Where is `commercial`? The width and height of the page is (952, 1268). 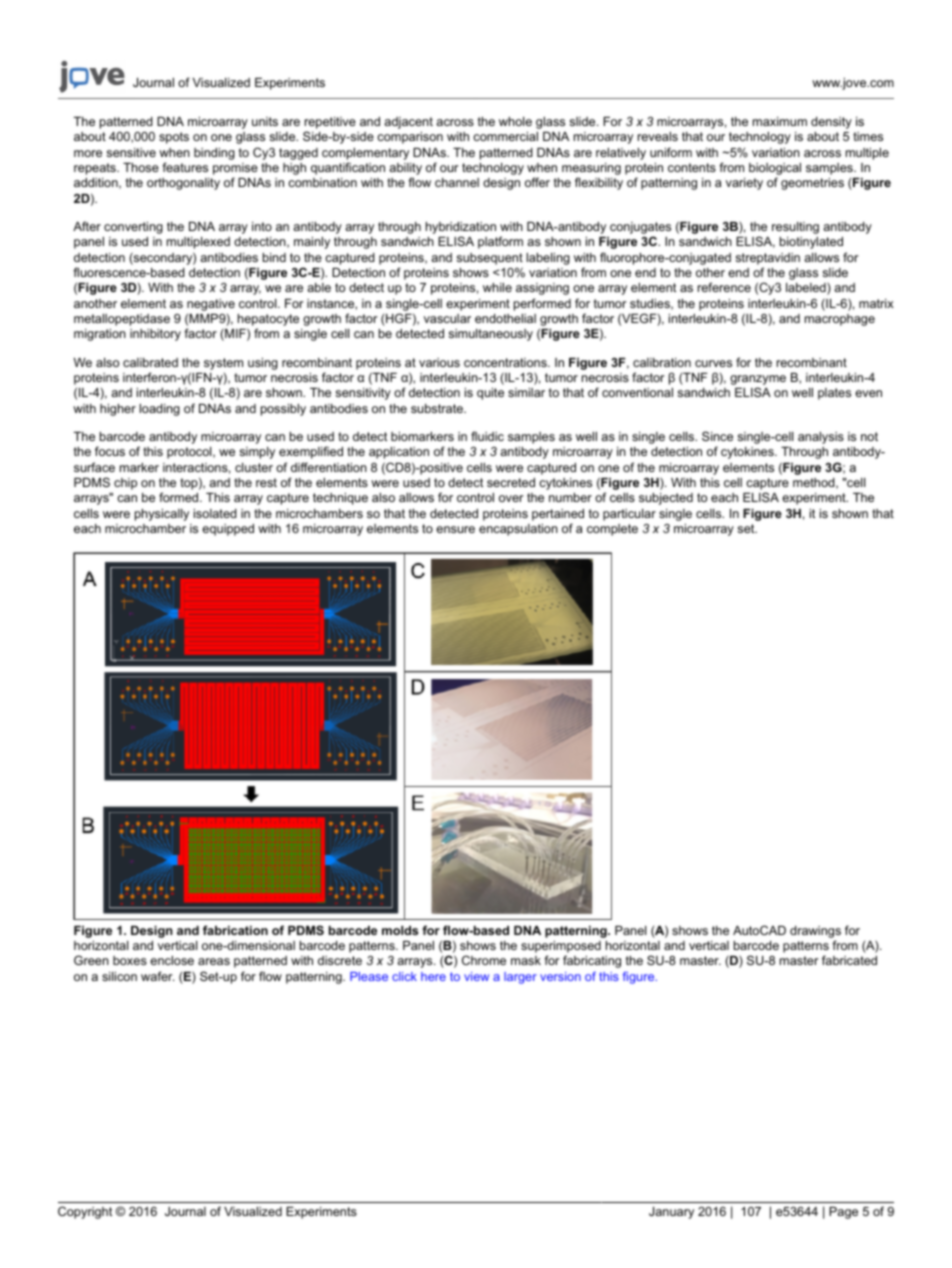 commercial is located at coordinates (505, 136).
